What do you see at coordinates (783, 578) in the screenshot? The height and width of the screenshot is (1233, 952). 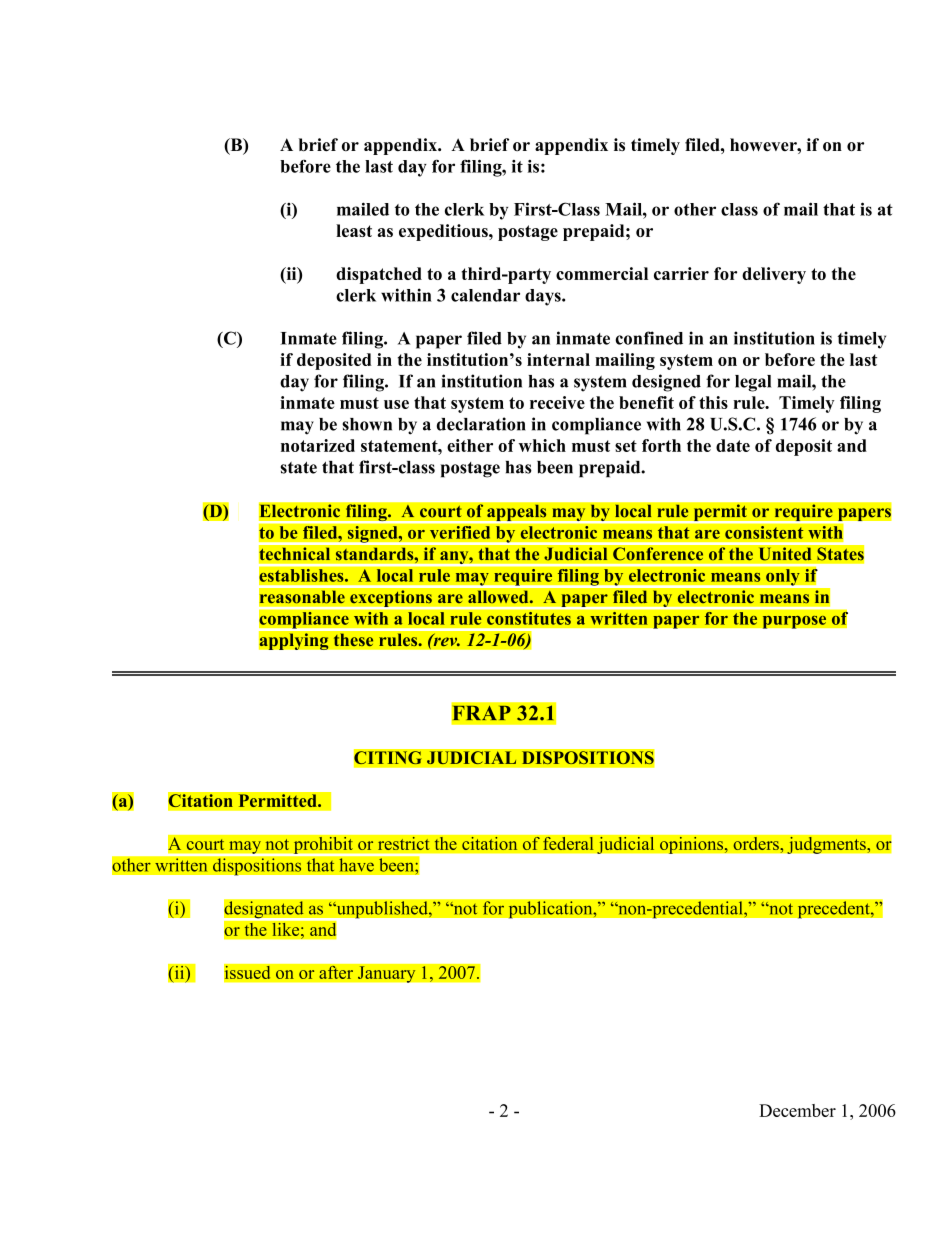 I see `only` at bounding box center [783, 578].
